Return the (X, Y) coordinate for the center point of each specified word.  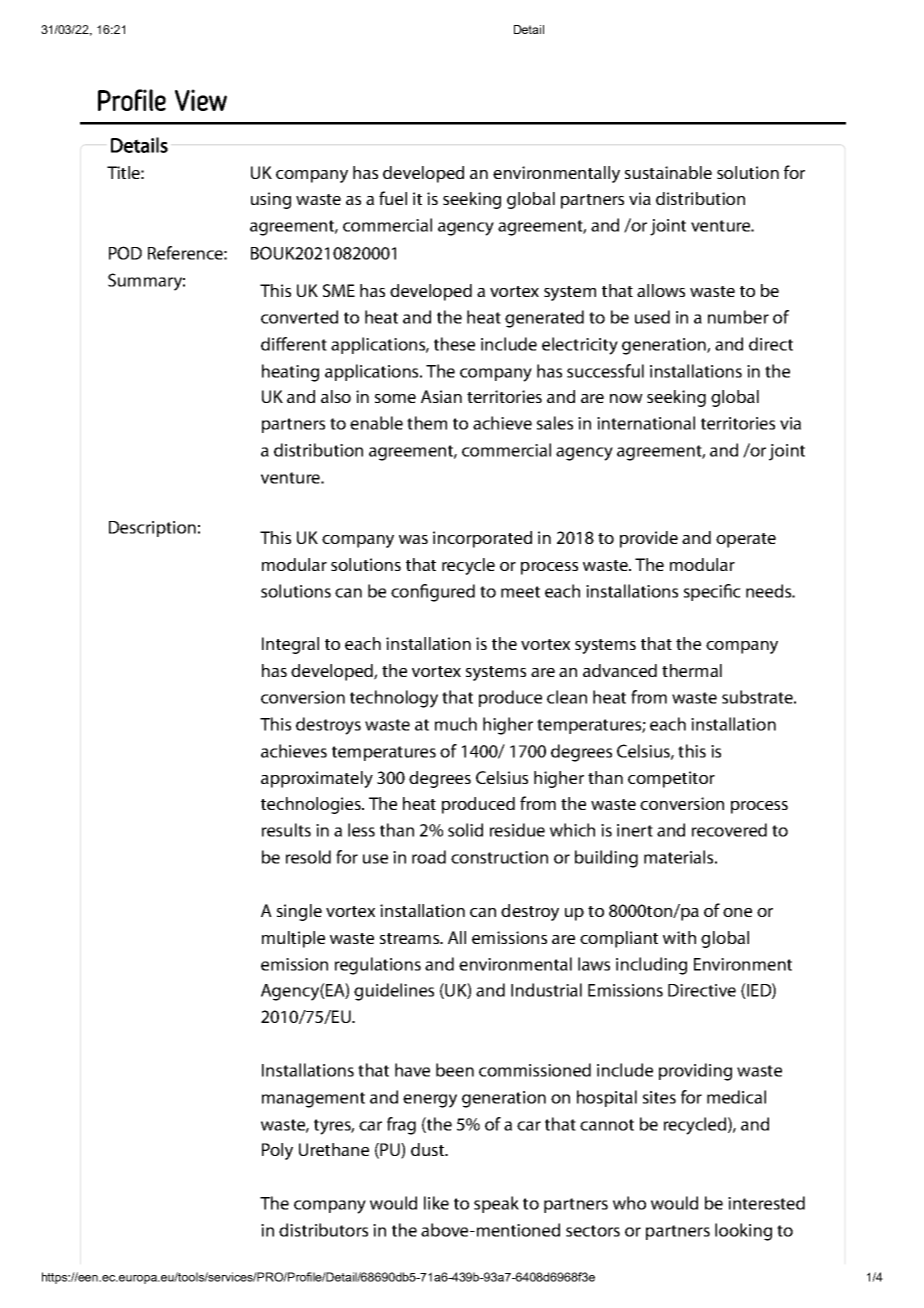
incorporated (482, 539)
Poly (277, 1151)
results (286, 830)
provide (649, 539)
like (436, 1203)
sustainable (668, 172)
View (201, 100)
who (629, 1203)
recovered (729, 830)
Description (152, 529)
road (429, 857)
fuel (393, 198)
